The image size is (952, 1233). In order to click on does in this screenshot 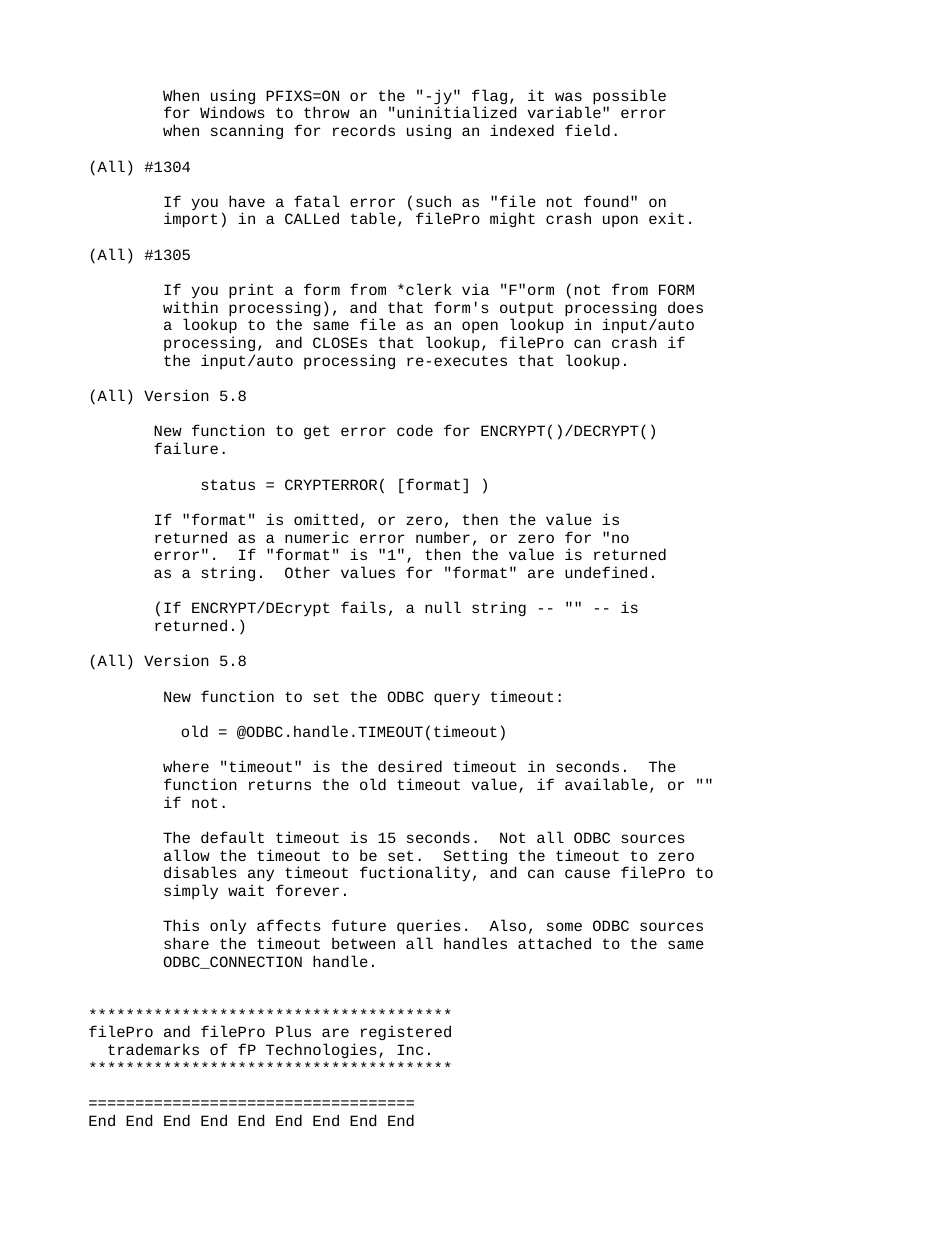, I will do `click(685, 307)`.
